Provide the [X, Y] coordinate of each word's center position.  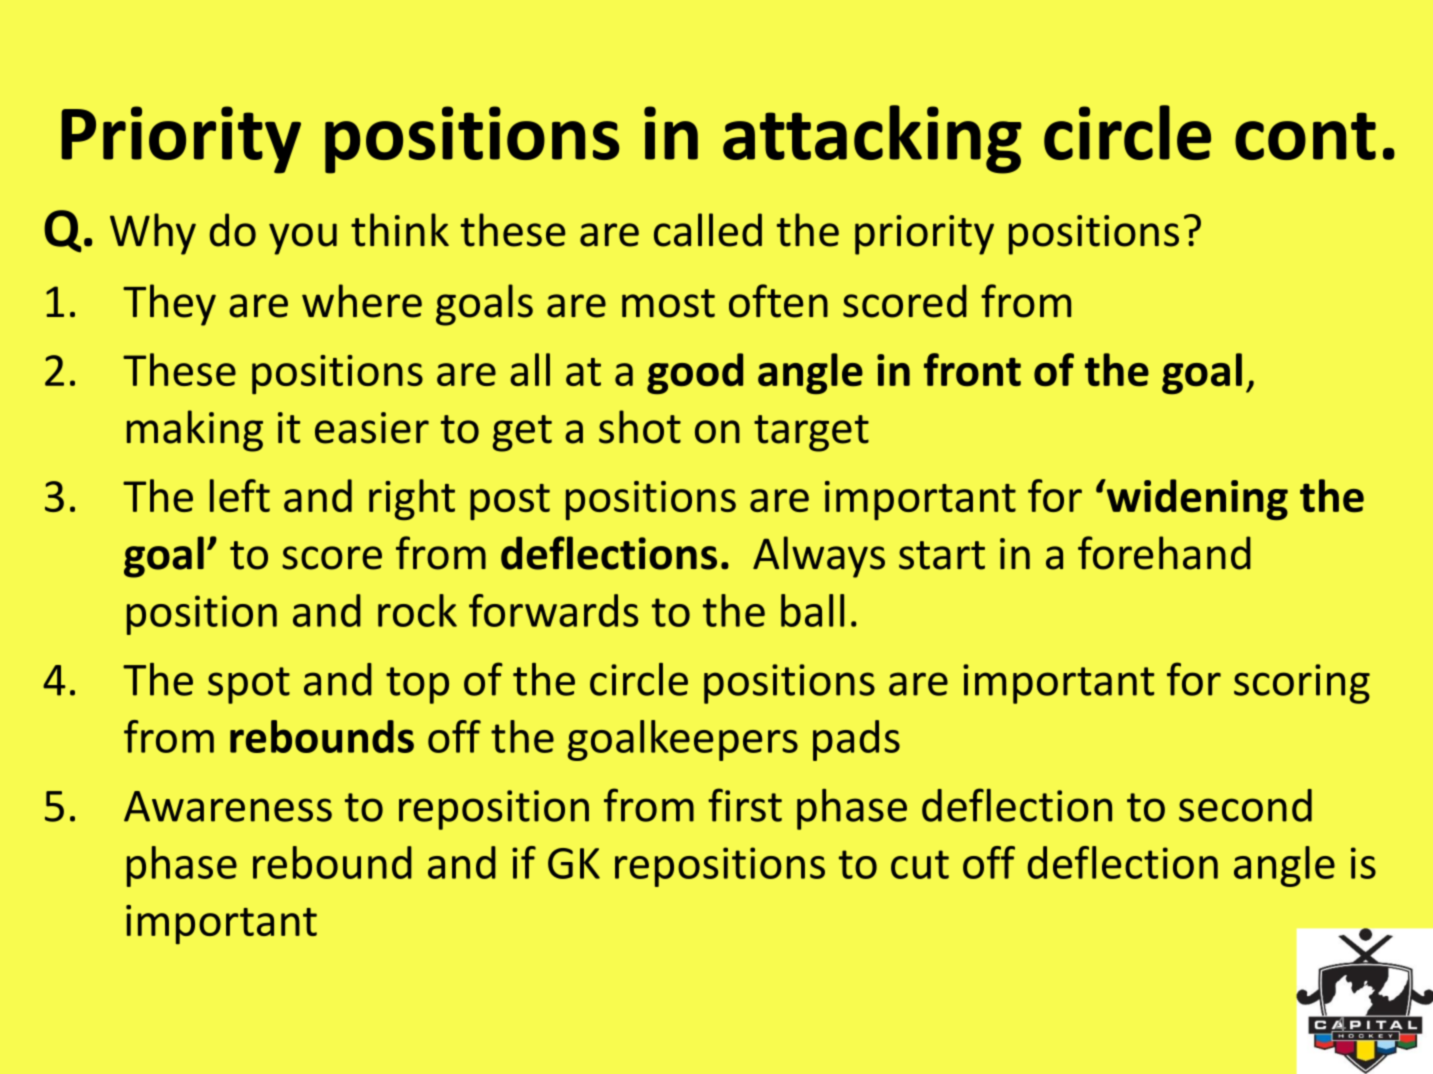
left [240, 495]
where [362, 301]
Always [819, 557]
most [668, 303]
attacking [872, 139]
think [400, 230]
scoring [1302, 684]
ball [812, 610]
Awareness [228, 806]
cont [1305, 136]
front [972, 369]
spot [249, 685]
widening [1196, 500]
